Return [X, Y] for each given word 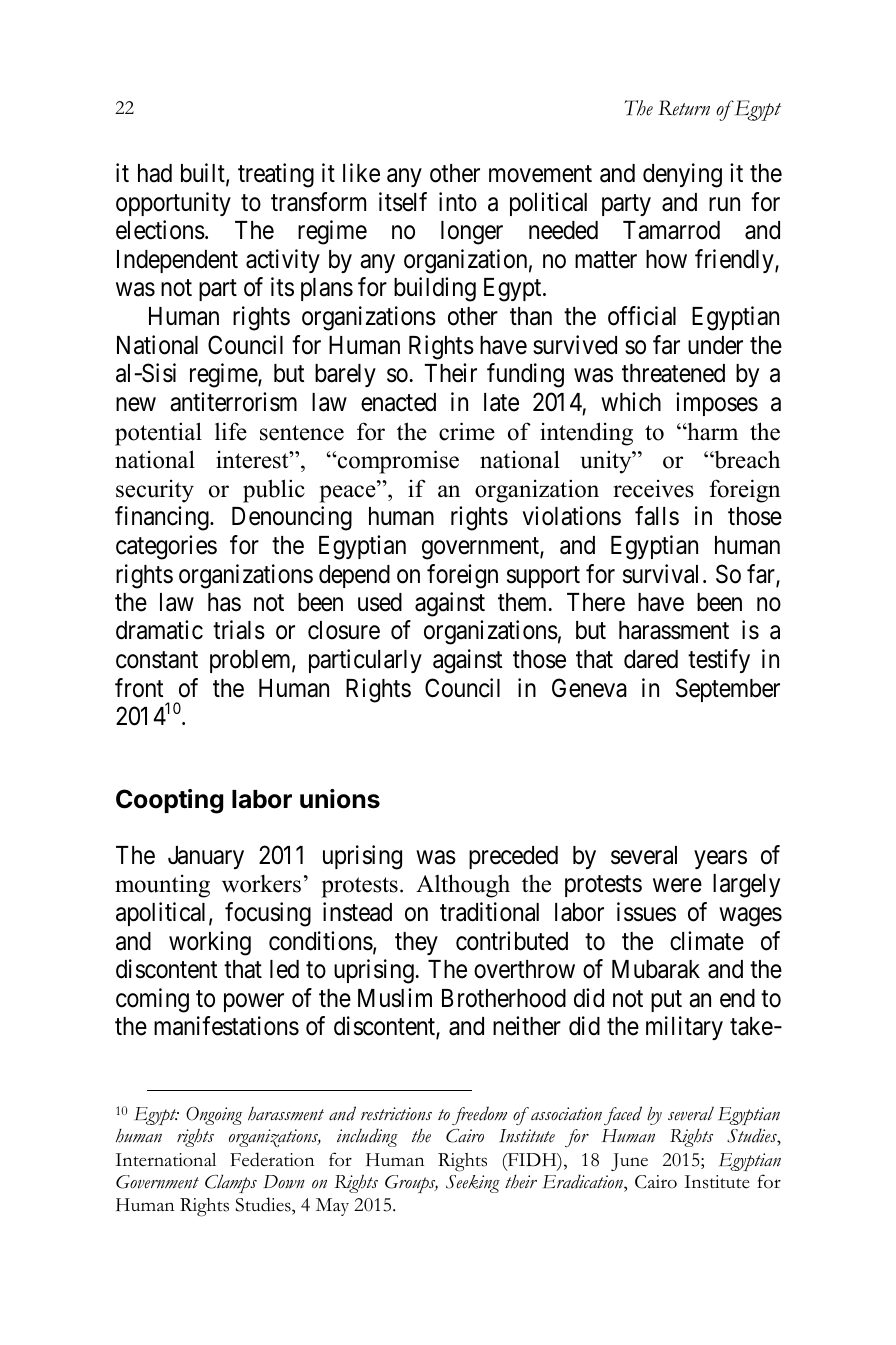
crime [467, 431]
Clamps [231, 1183]
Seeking [473, 1184]
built [204, 174]
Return [684, 108]
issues [646, 912]
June [629, 1162]
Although [463, 886]
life [231, 431]
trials [239, 630]
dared [651, 659]
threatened [673, 373]
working [210, 943]
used [380, 602]
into [458, 202]
